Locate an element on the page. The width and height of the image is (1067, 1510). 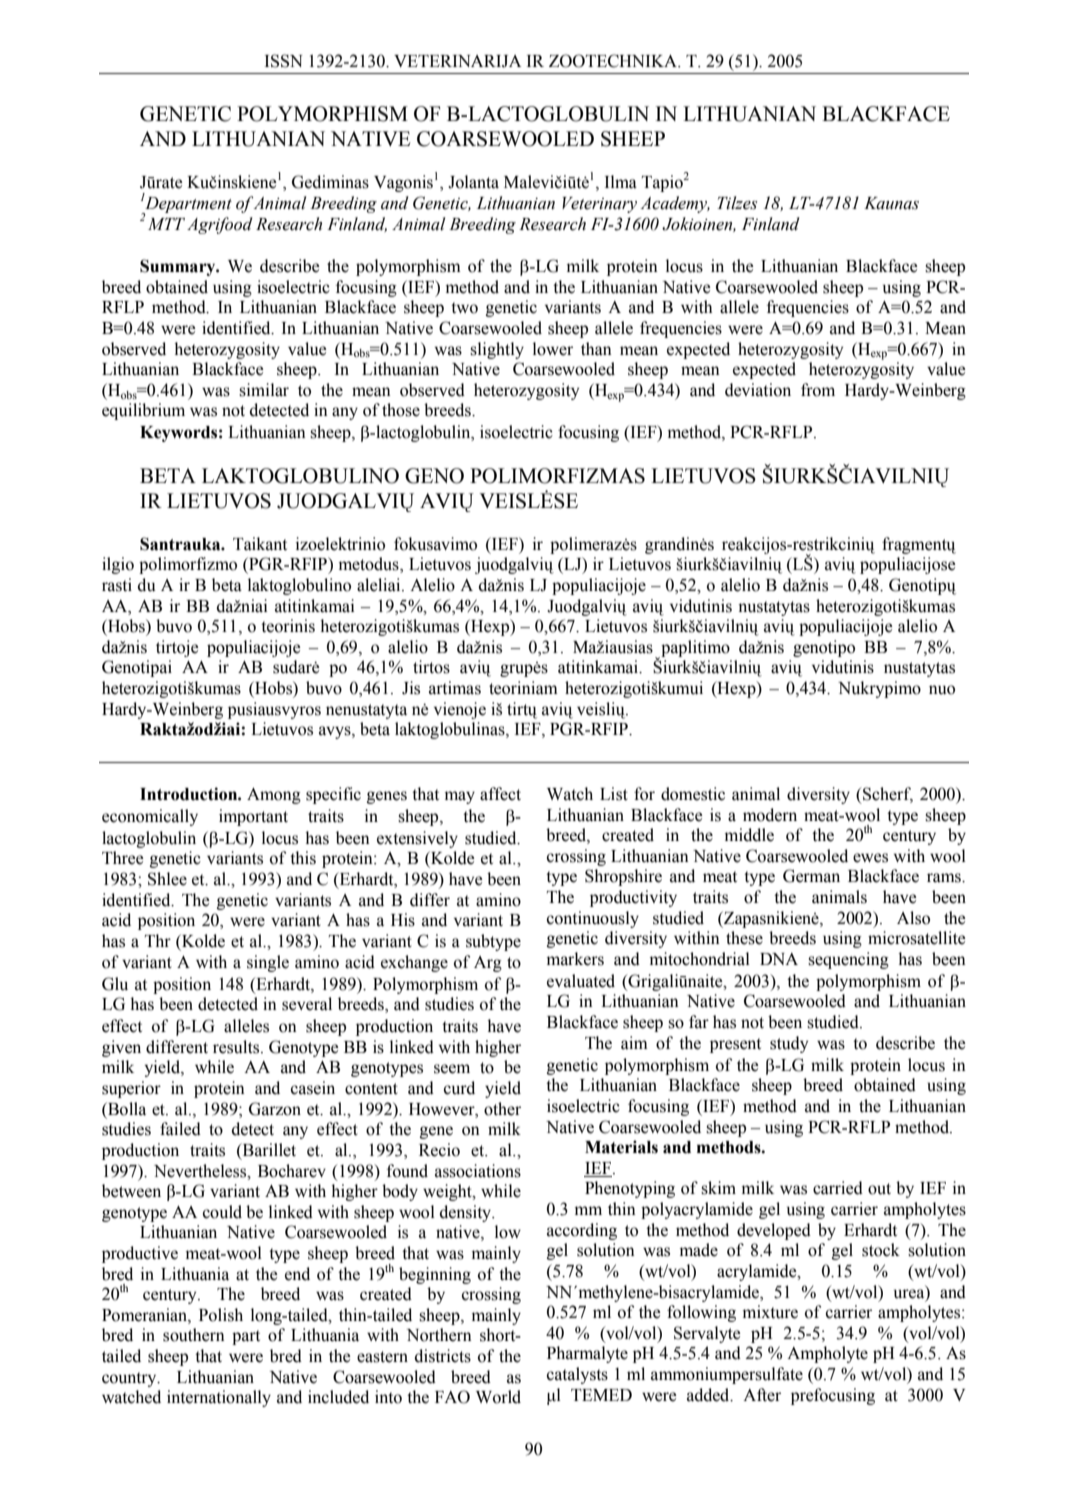
from is located at coordinates (818, 390).
